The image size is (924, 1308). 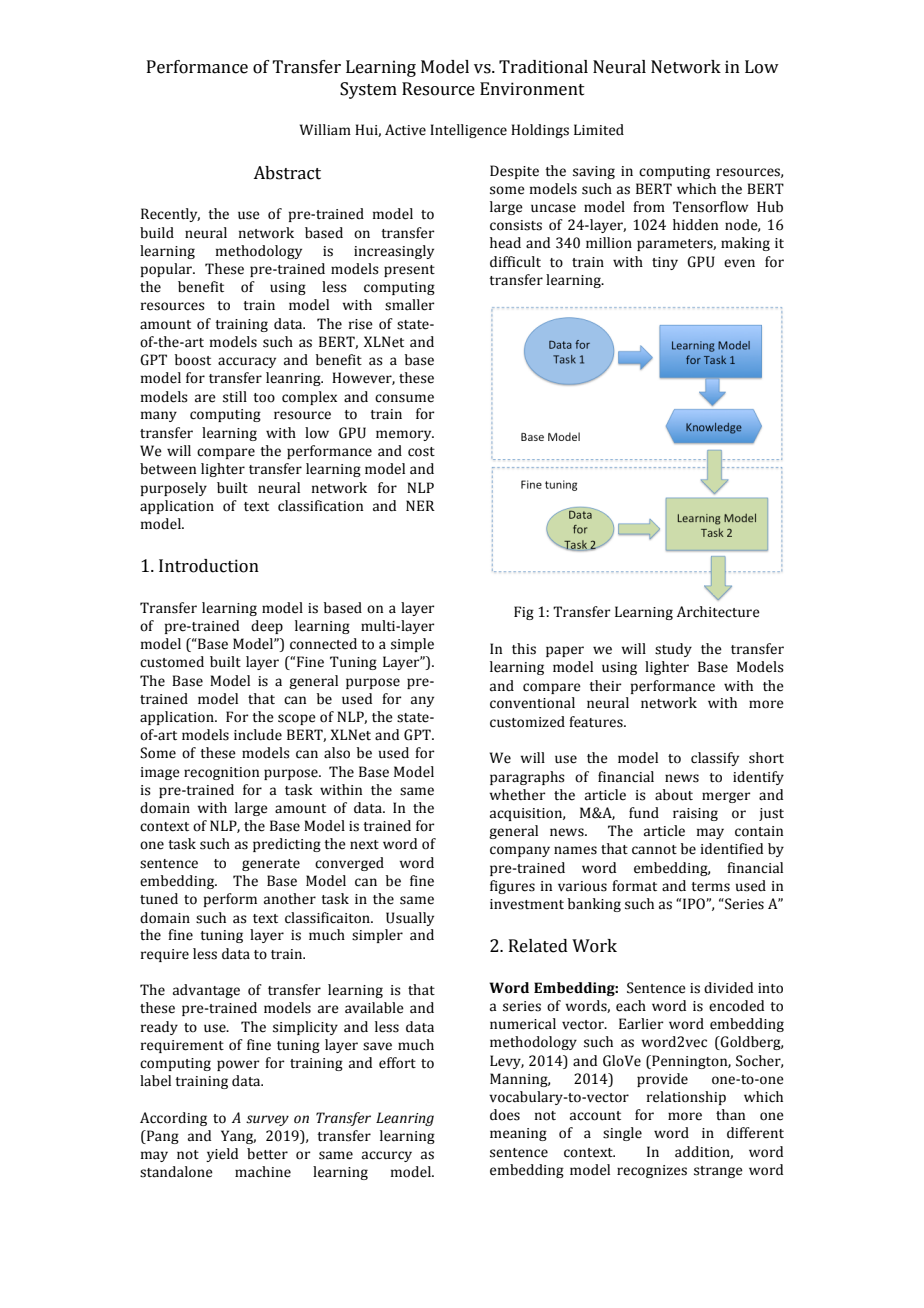 What do you see at coordinates (730, 1115) in the screenshot?
I see `than` at bounding box center [730, 1115].
